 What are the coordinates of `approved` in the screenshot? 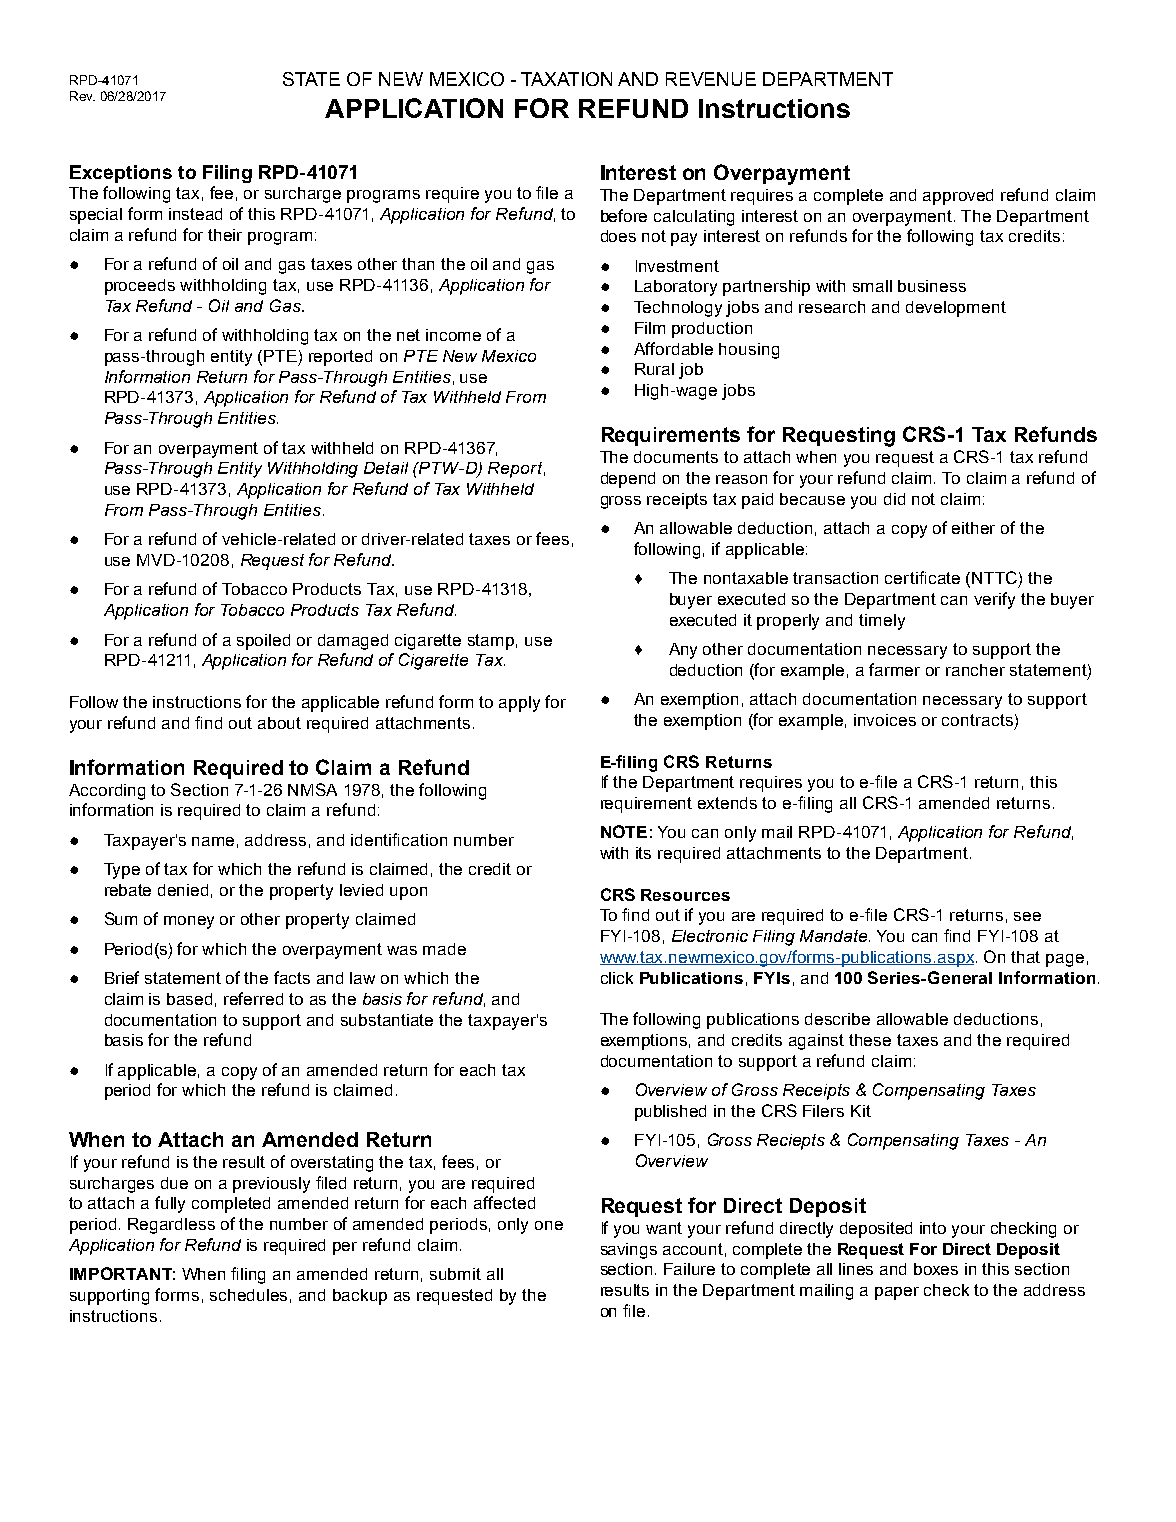 It's located at (958, 197).
